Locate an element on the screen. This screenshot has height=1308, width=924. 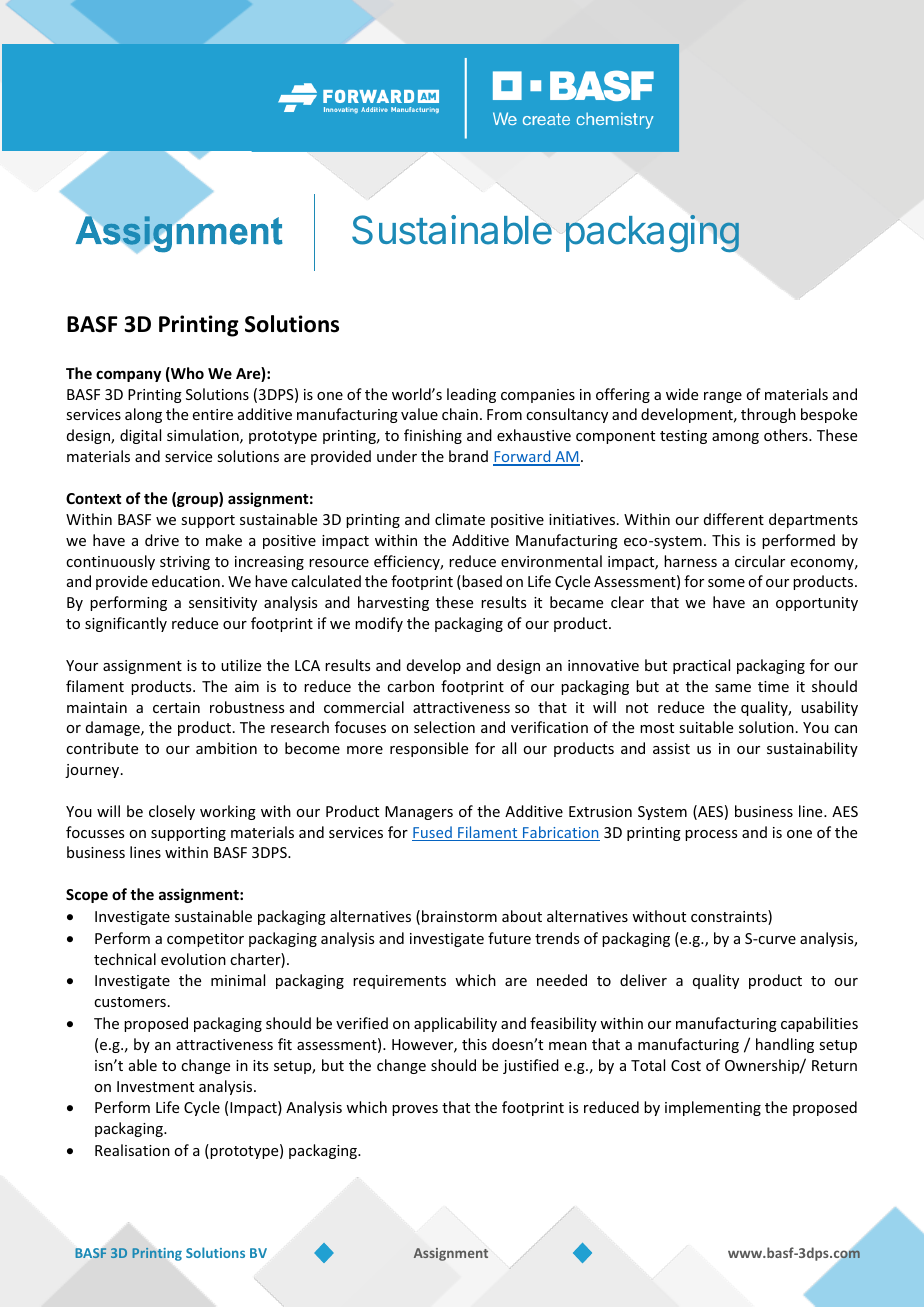
ambition is located at coordinates (226, 748).
